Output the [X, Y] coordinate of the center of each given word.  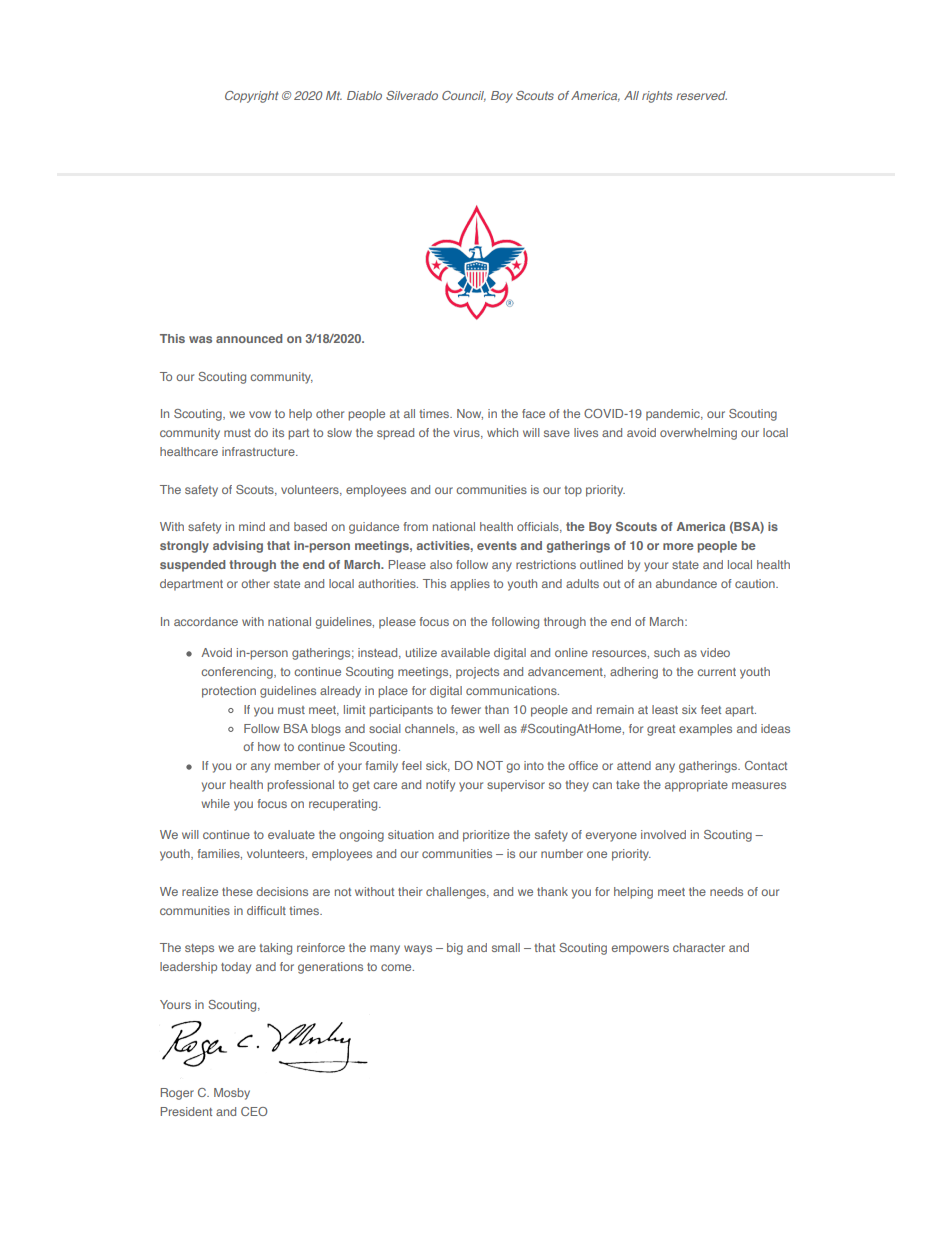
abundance [686, 583]
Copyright [251, 97]
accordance [206, 621]
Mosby [232, 1094]
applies [470, 585]
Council [464, 96]
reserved [701, 95]
